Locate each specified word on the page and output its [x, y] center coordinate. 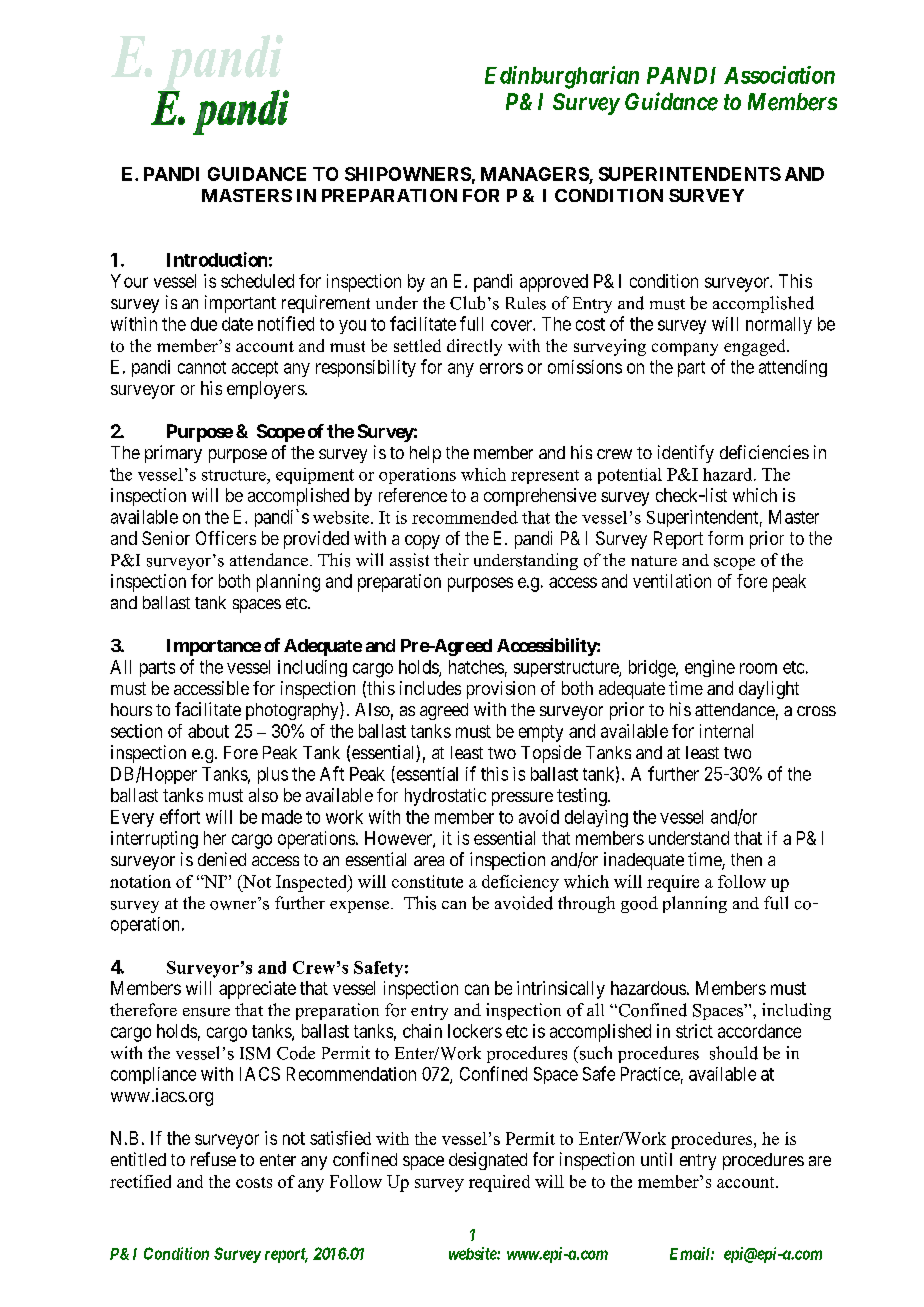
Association [779, 75]
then [746, 859]
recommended [465, 517]
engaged [756, 347]
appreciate [257, 990]
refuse [213, 1159]
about [208, 731]
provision [501, 690]
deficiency [520, 883]
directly [474, 347]
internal [726, 731]
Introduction [217, 259]
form [725, 538]
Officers [226, 538]
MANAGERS [535, 175]
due [204, 324]
